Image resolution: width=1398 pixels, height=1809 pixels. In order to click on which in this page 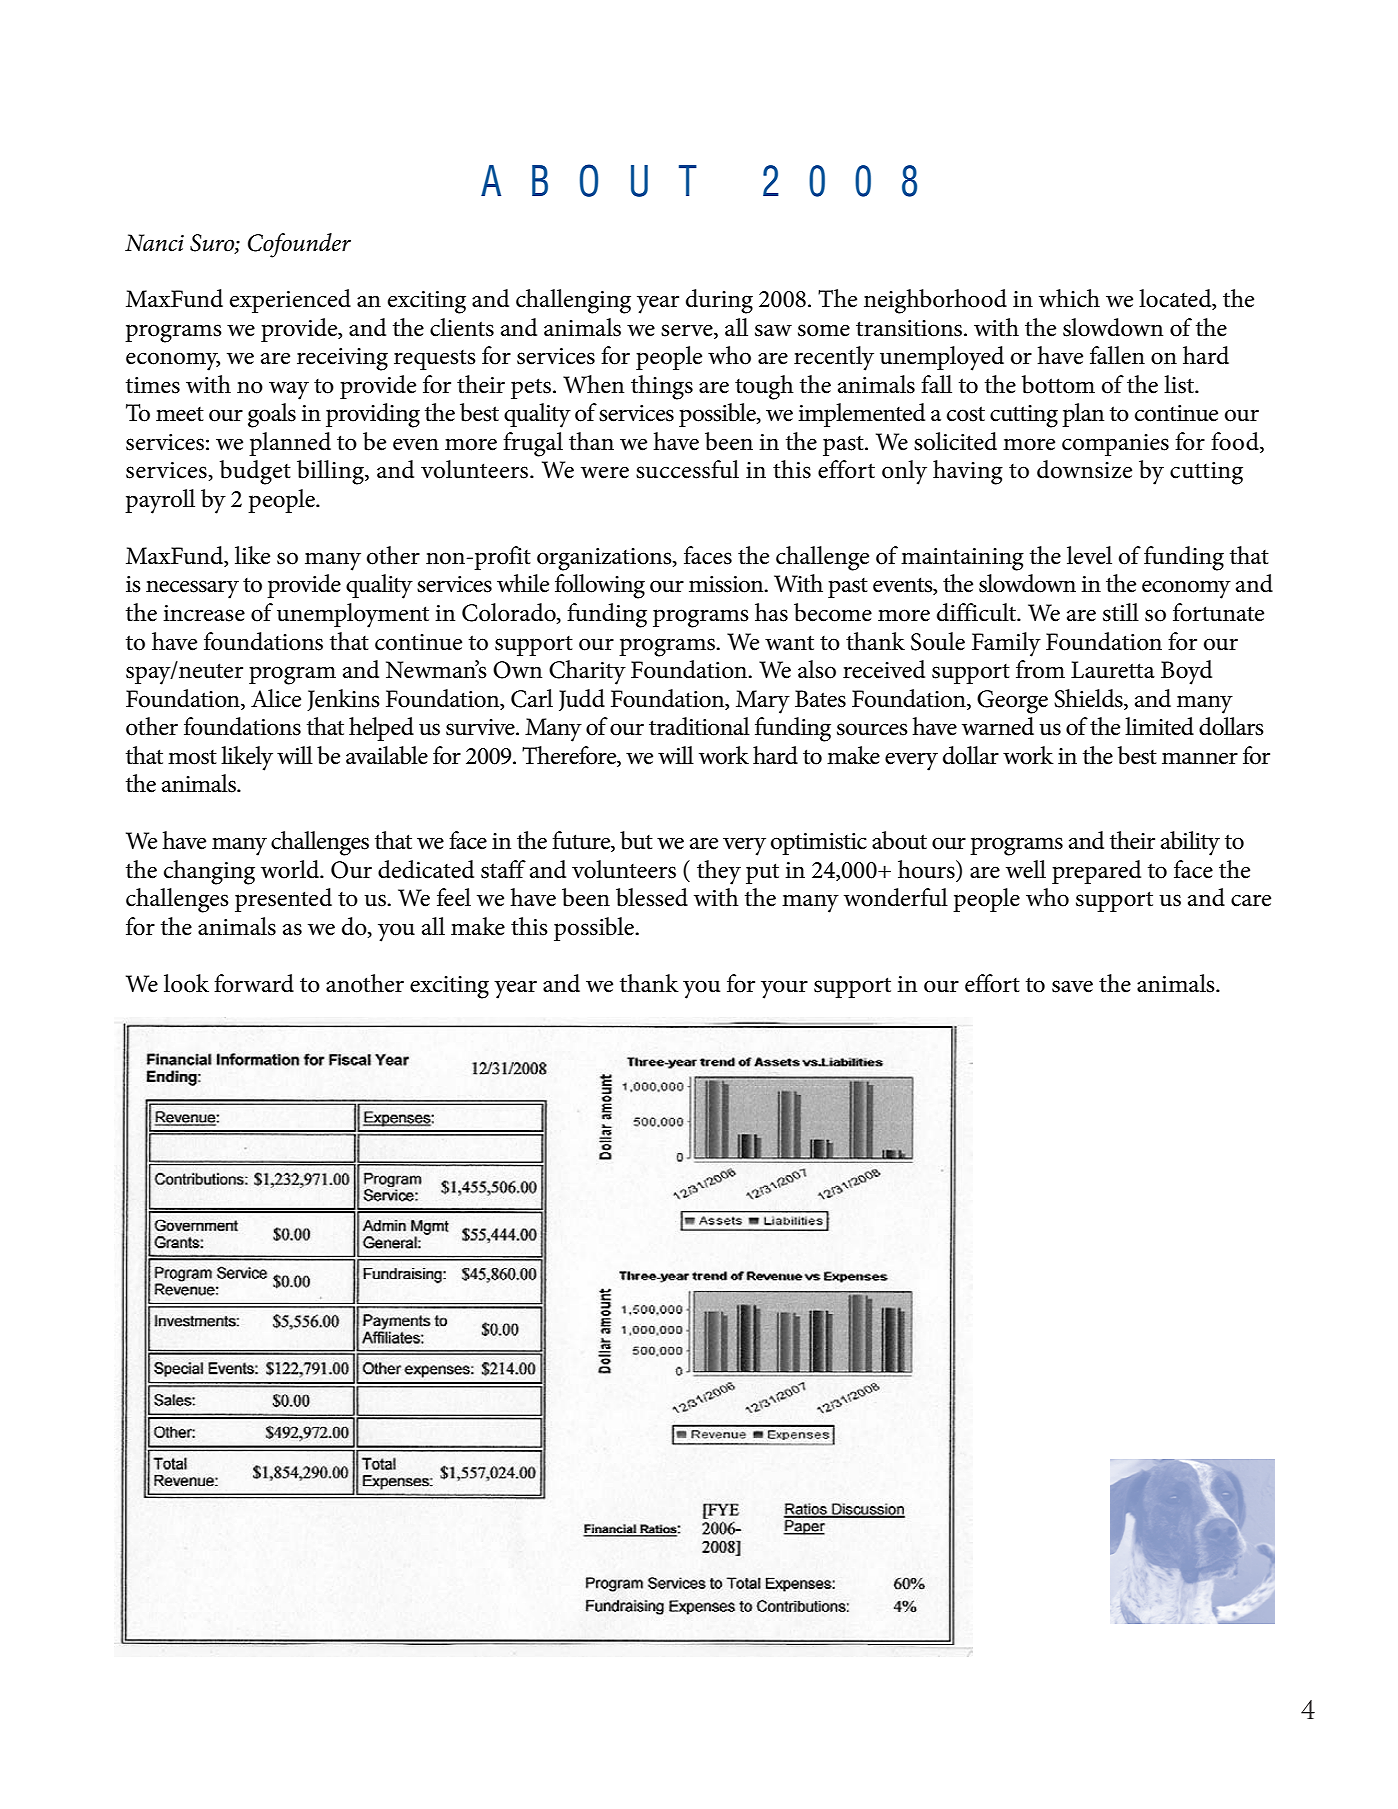, I will do `click(1069, 298)`.
